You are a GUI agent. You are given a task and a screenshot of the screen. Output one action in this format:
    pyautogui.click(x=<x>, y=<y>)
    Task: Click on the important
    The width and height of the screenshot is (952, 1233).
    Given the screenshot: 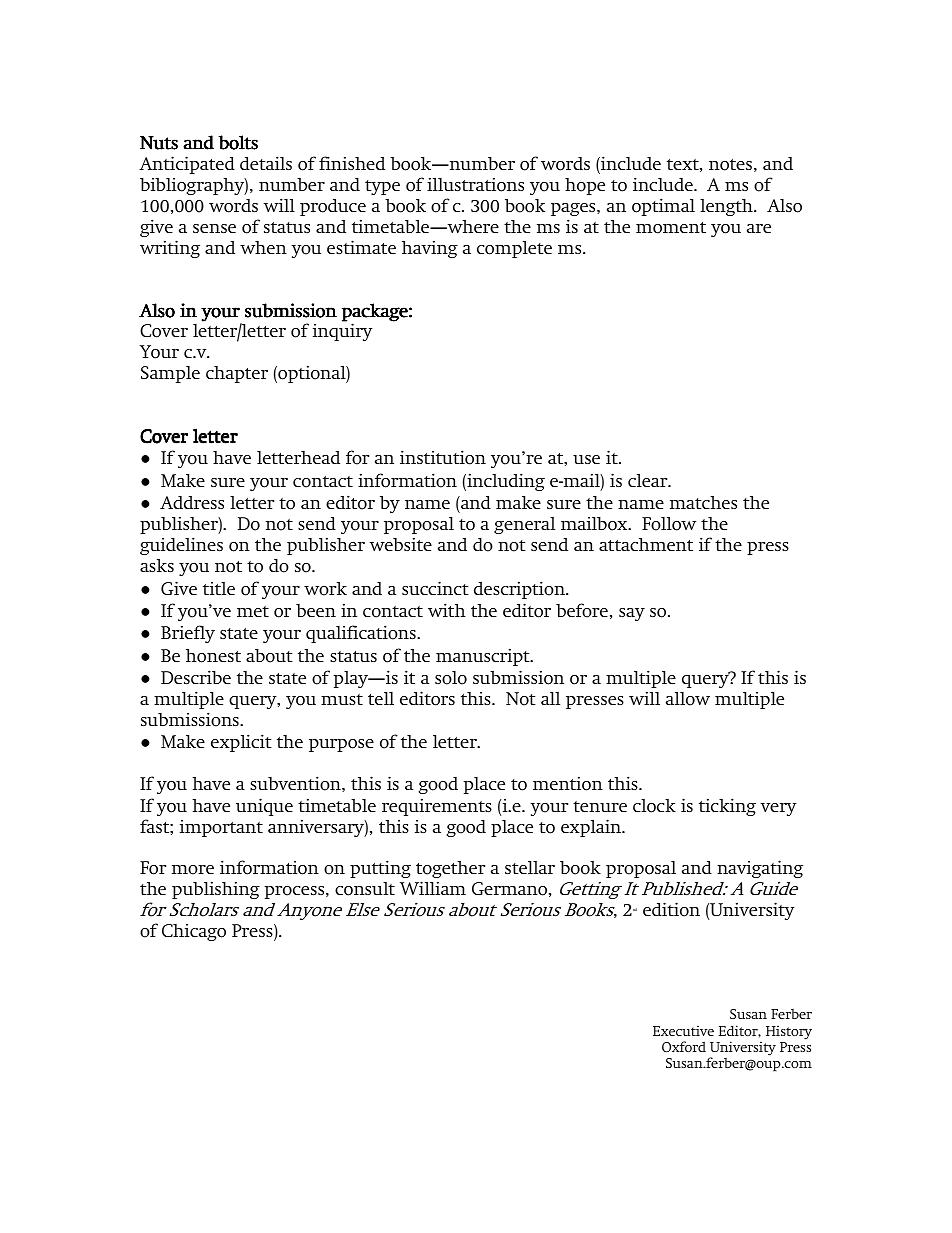 What is the action you would take?
    pyautogui.click(x=221, y=828)
